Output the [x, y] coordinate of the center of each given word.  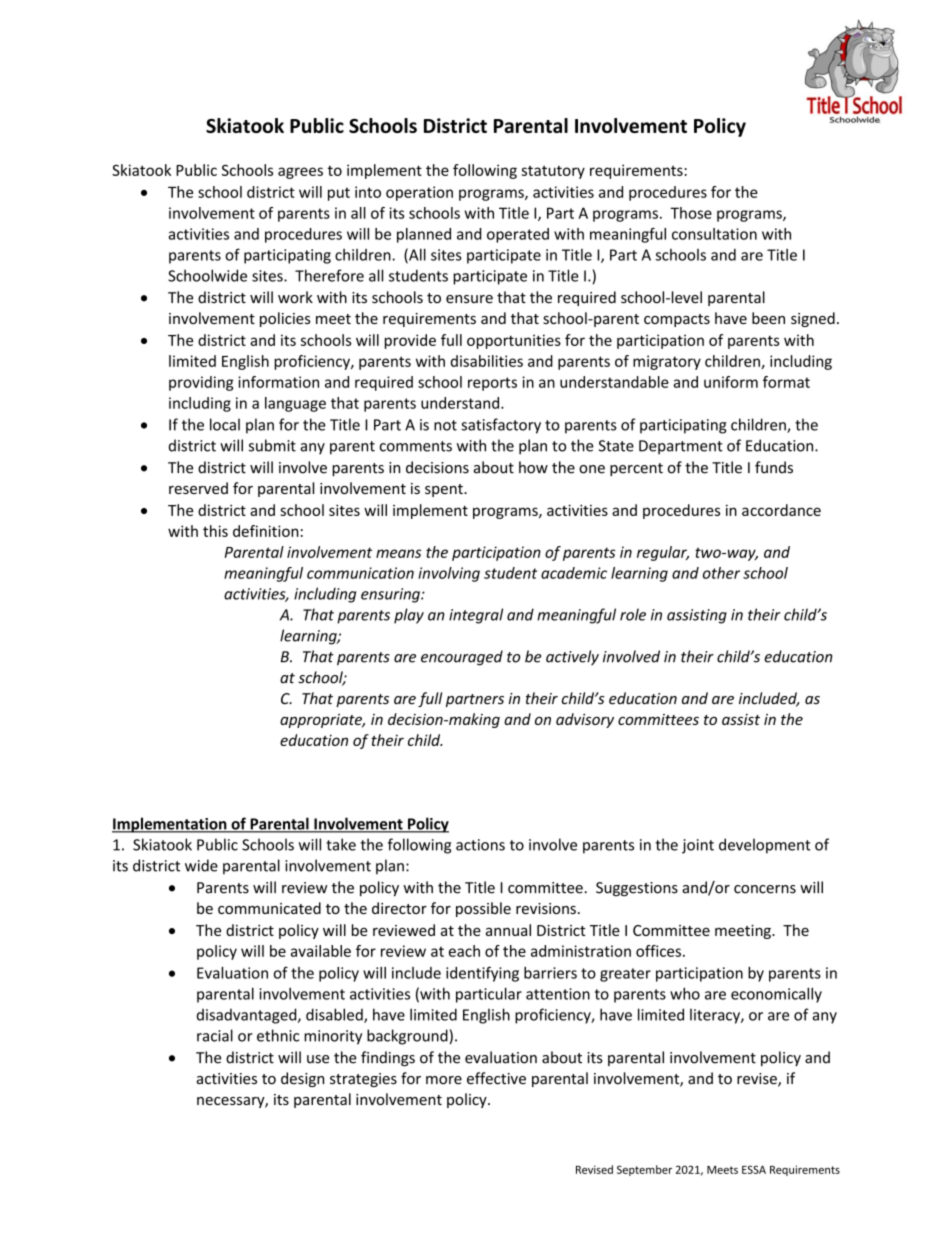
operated [518, 235]
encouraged [462, 658]
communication [360, 573]
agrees [300, 173]
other [721, 573]
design [302, 1079]
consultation [714, 234]
